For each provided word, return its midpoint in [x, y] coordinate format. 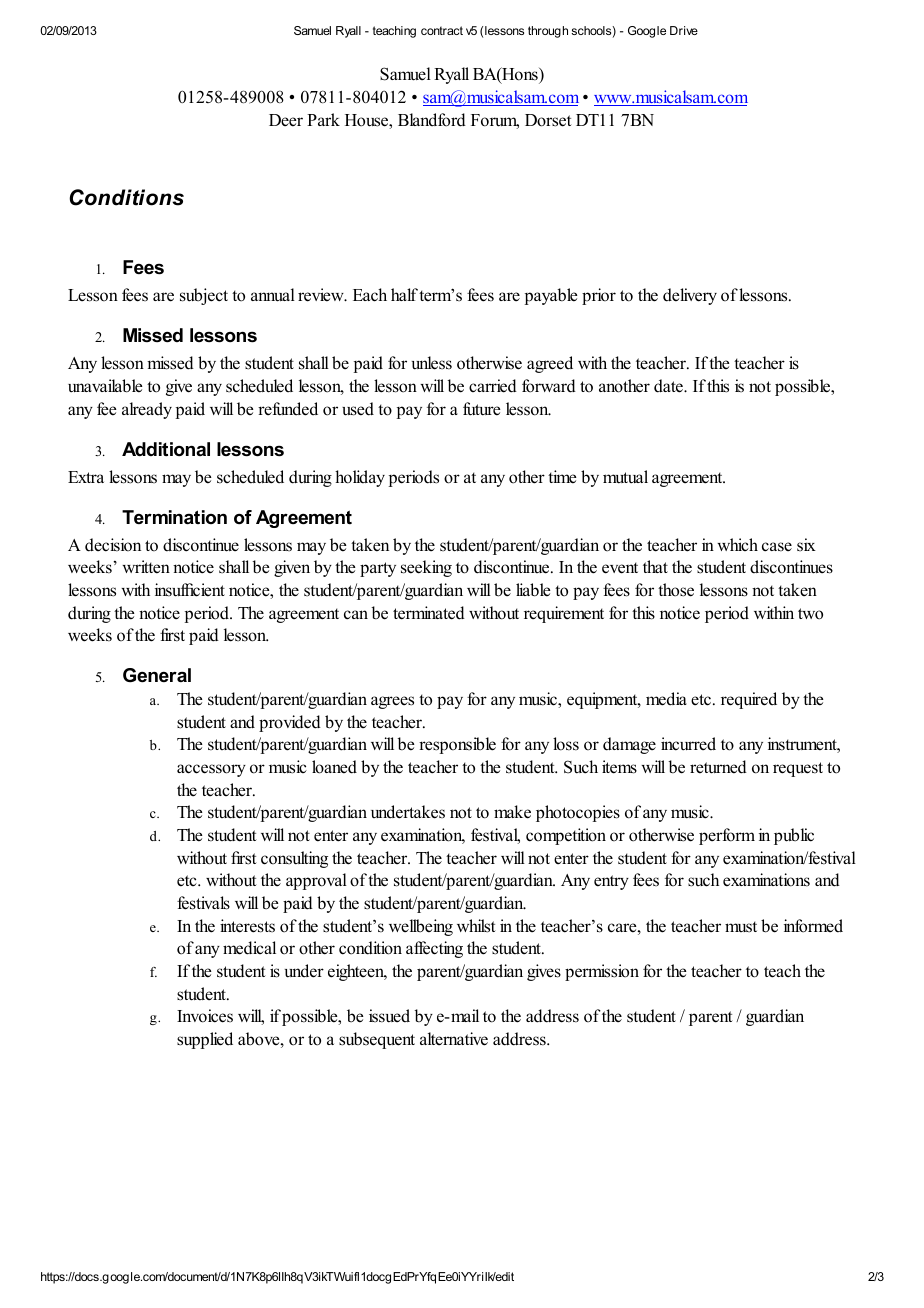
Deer [286, 120]
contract [442, 30]
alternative [454, 1039]
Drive [684, 30]
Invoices [205, 1016]
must [741, 927]
